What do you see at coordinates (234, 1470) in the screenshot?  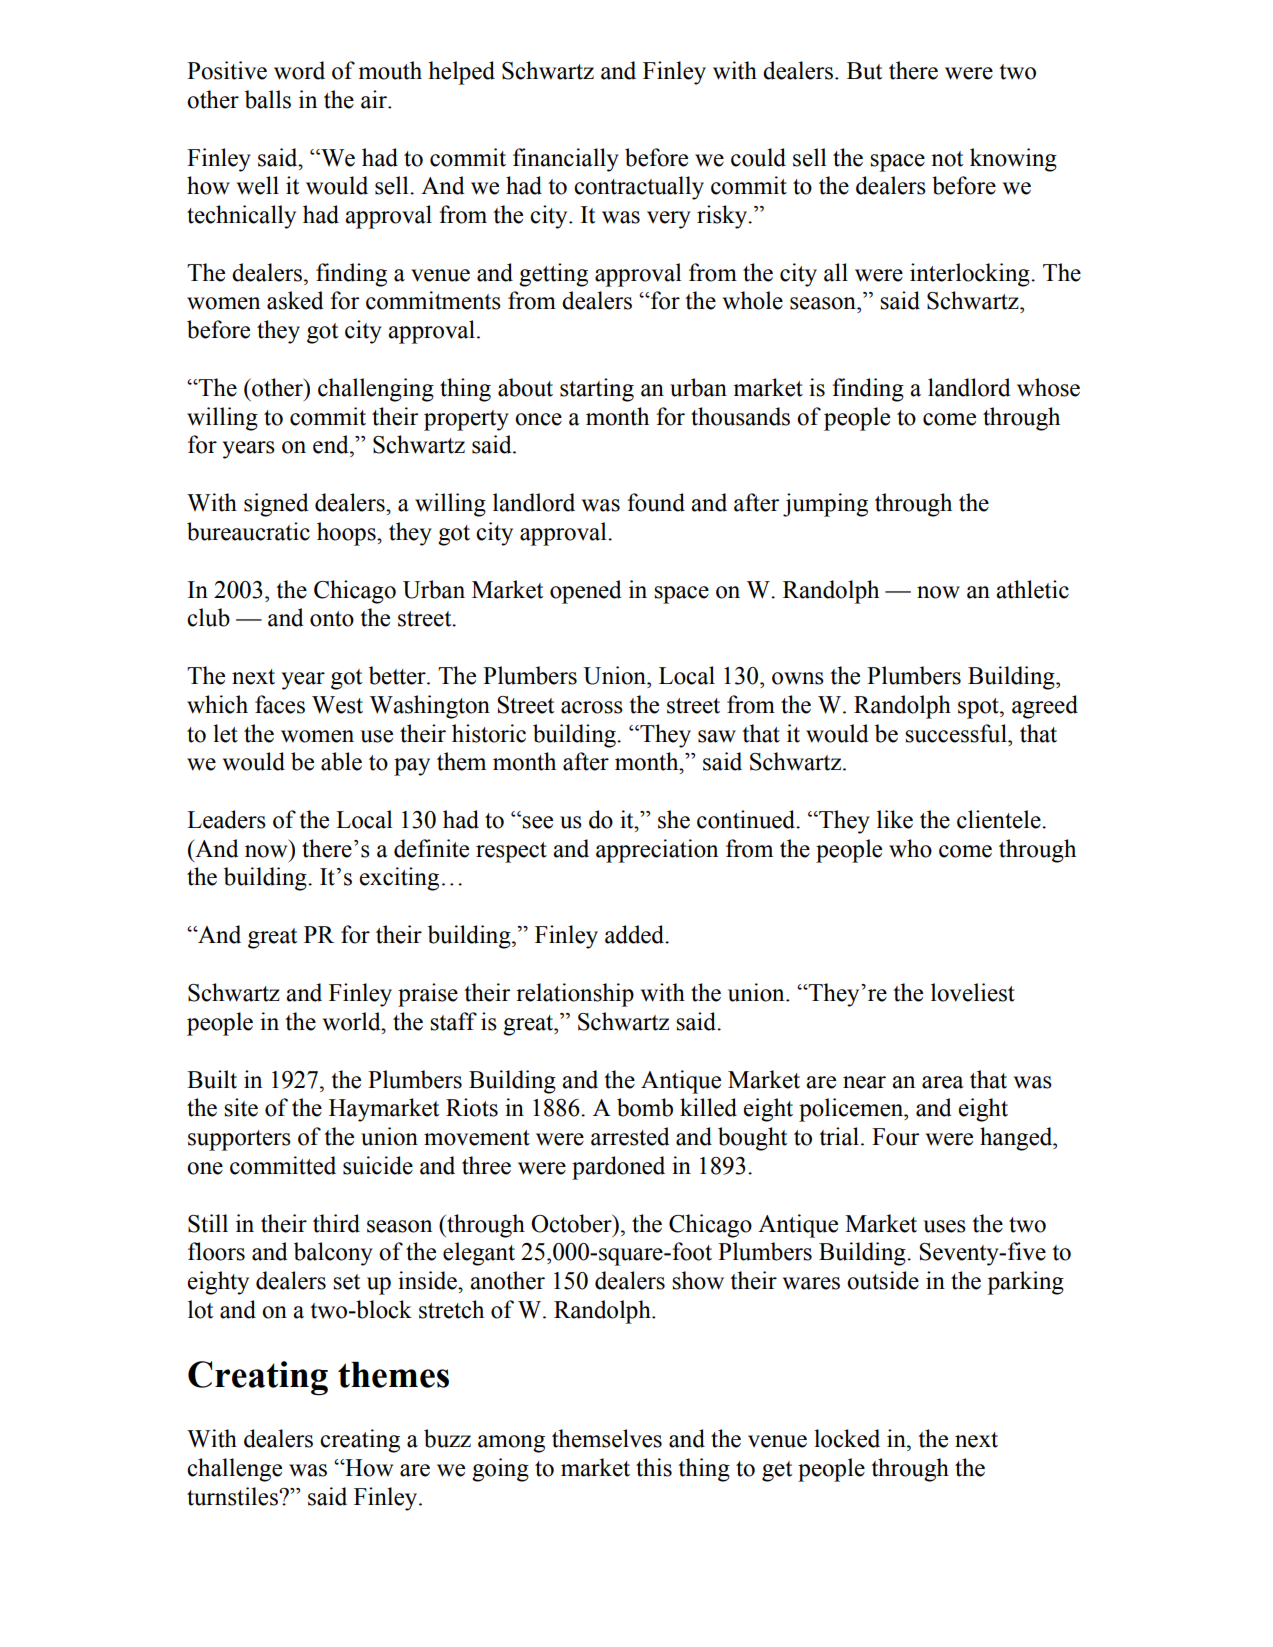 I see `challenge` at bounding box center [234, 1470].
